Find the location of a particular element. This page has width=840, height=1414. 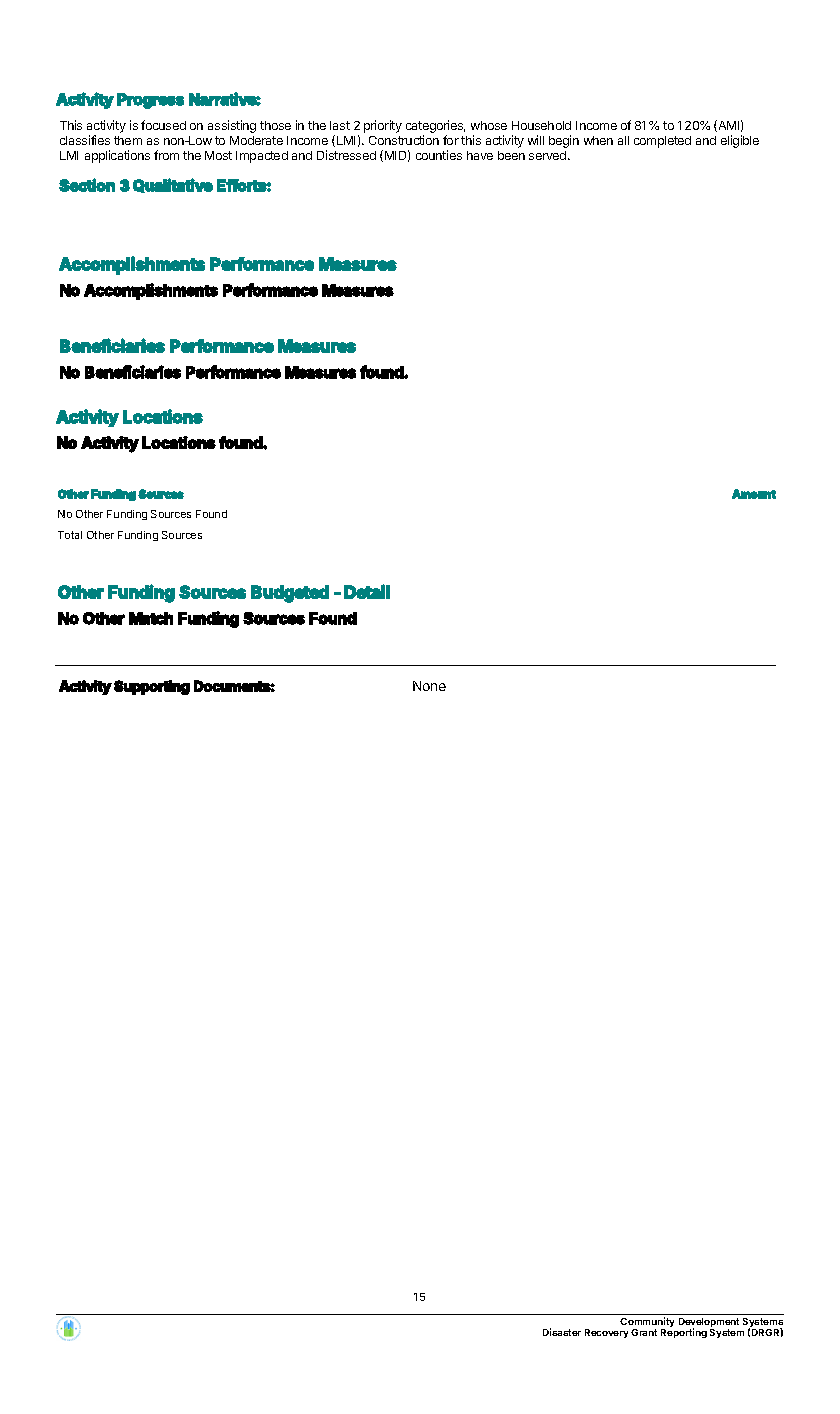

completed is located at coordinates (662, 142).
